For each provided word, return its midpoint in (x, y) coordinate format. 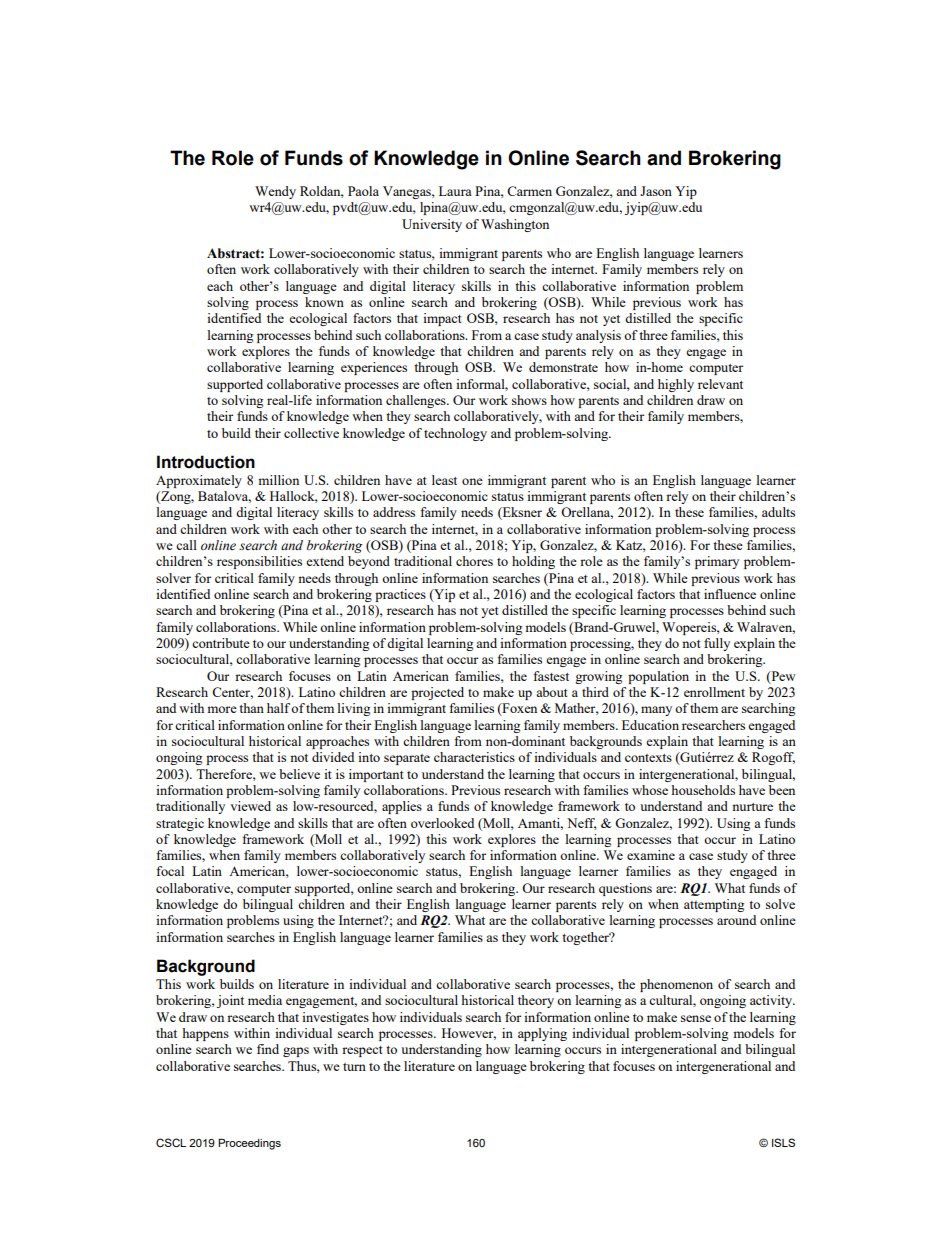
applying (542, 1034)
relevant (720, 384)
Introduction (206, 462)
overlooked (442, 823)
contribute (221, 643)
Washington (515, 225)
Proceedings (249, 1144)
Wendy (275, 192)
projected (437, 693)
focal (170, 871)
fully (717, 644)
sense (696, 1018)
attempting (714, 905)
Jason (656, 191)
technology (455, 434)
